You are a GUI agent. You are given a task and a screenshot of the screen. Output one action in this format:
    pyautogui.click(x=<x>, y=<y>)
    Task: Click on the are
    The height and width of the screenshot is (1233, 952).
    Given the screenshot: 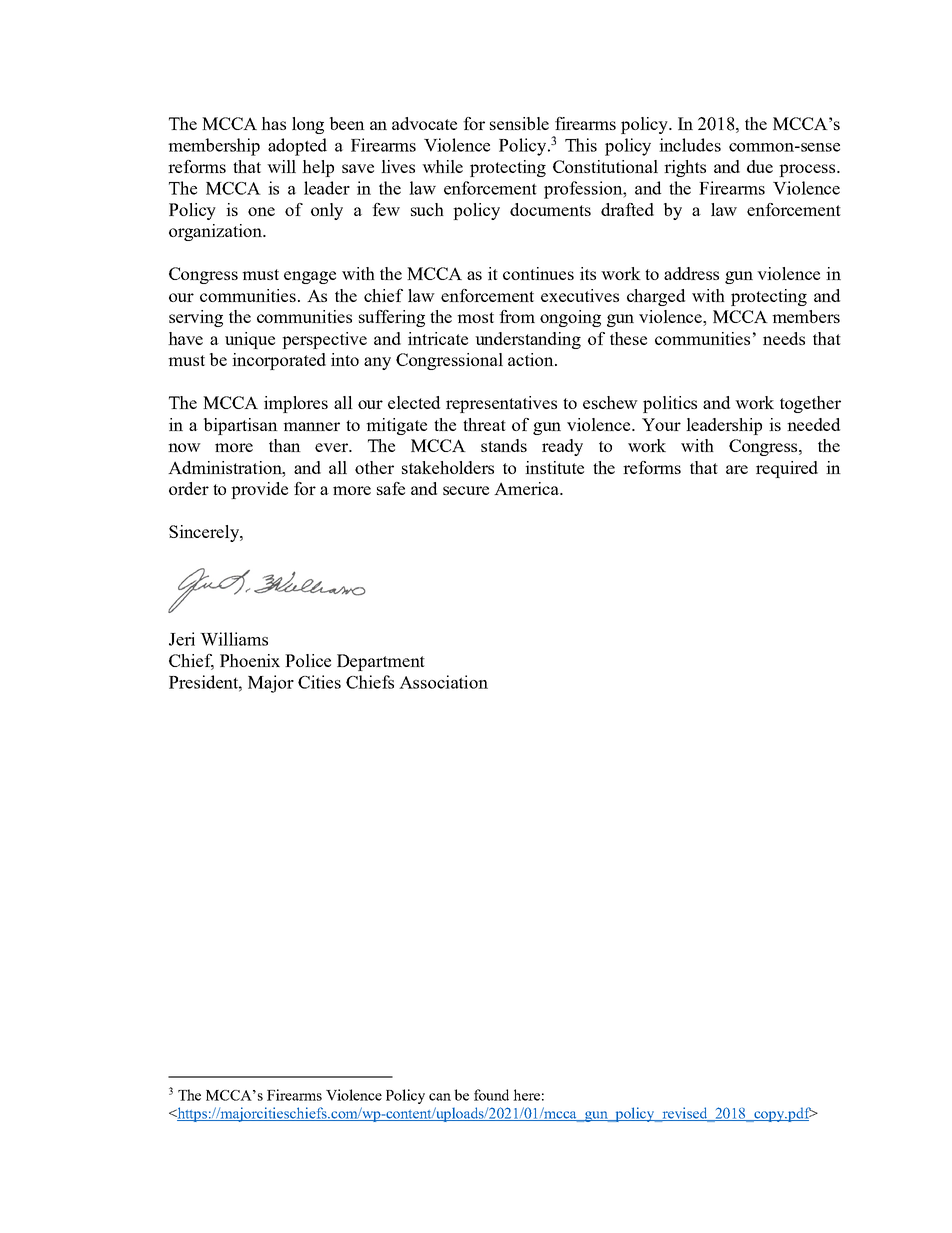 What is the action you would take?
    pyautogui.click(x=737, y=469)
